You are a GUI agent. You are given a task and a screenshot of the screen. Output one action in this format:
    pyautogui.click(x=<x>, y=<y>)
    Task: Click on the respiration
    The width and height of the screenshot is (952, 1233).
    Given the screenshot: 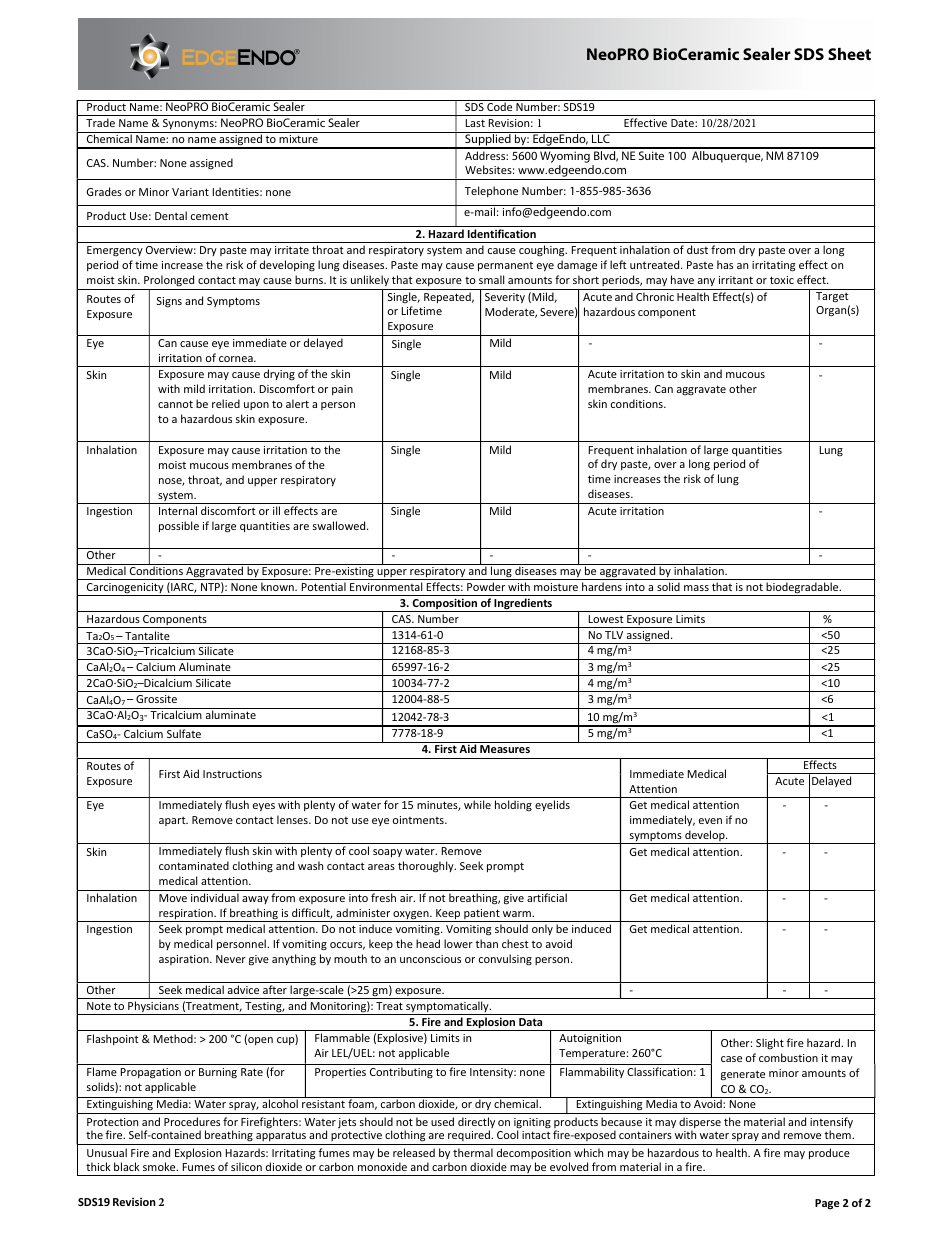 What is the action you would take?
    pyautogui.click(x=186, y=915)
